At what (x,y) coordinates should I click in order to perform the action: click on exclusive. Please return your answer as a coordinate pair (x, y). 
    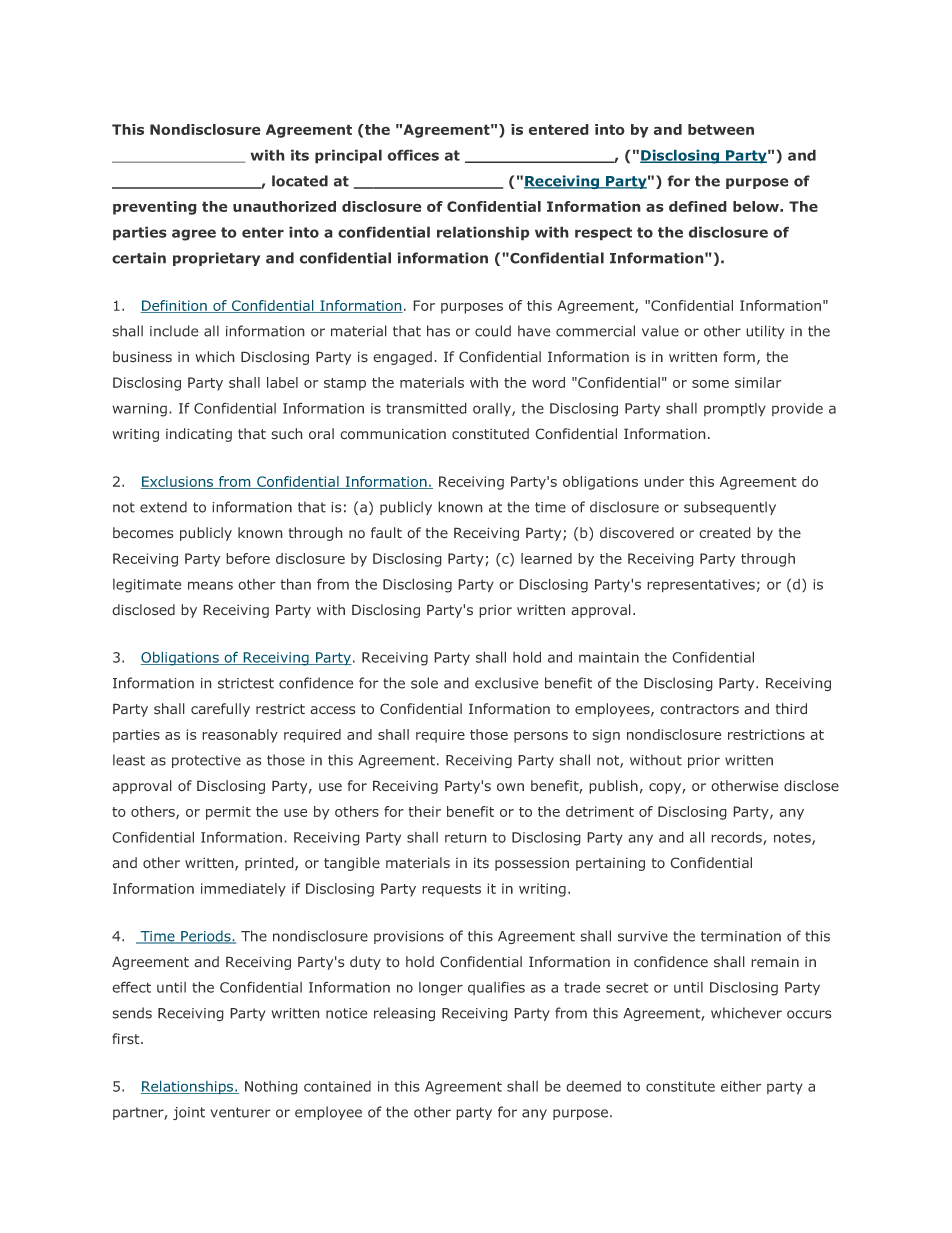
    Looking at the image, I should click on (506, 683).
